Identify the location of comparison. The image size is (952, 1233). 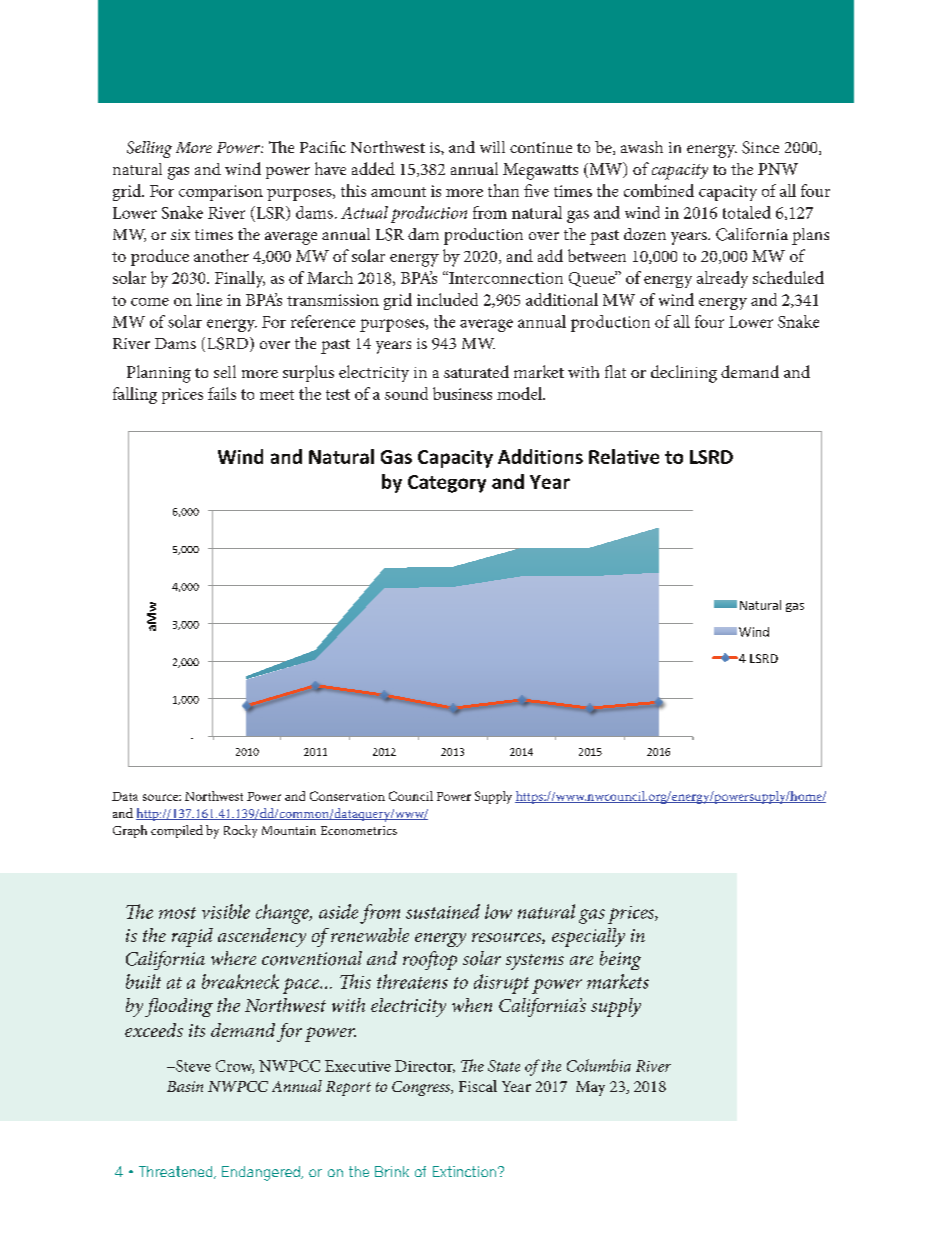
(221, 193).
